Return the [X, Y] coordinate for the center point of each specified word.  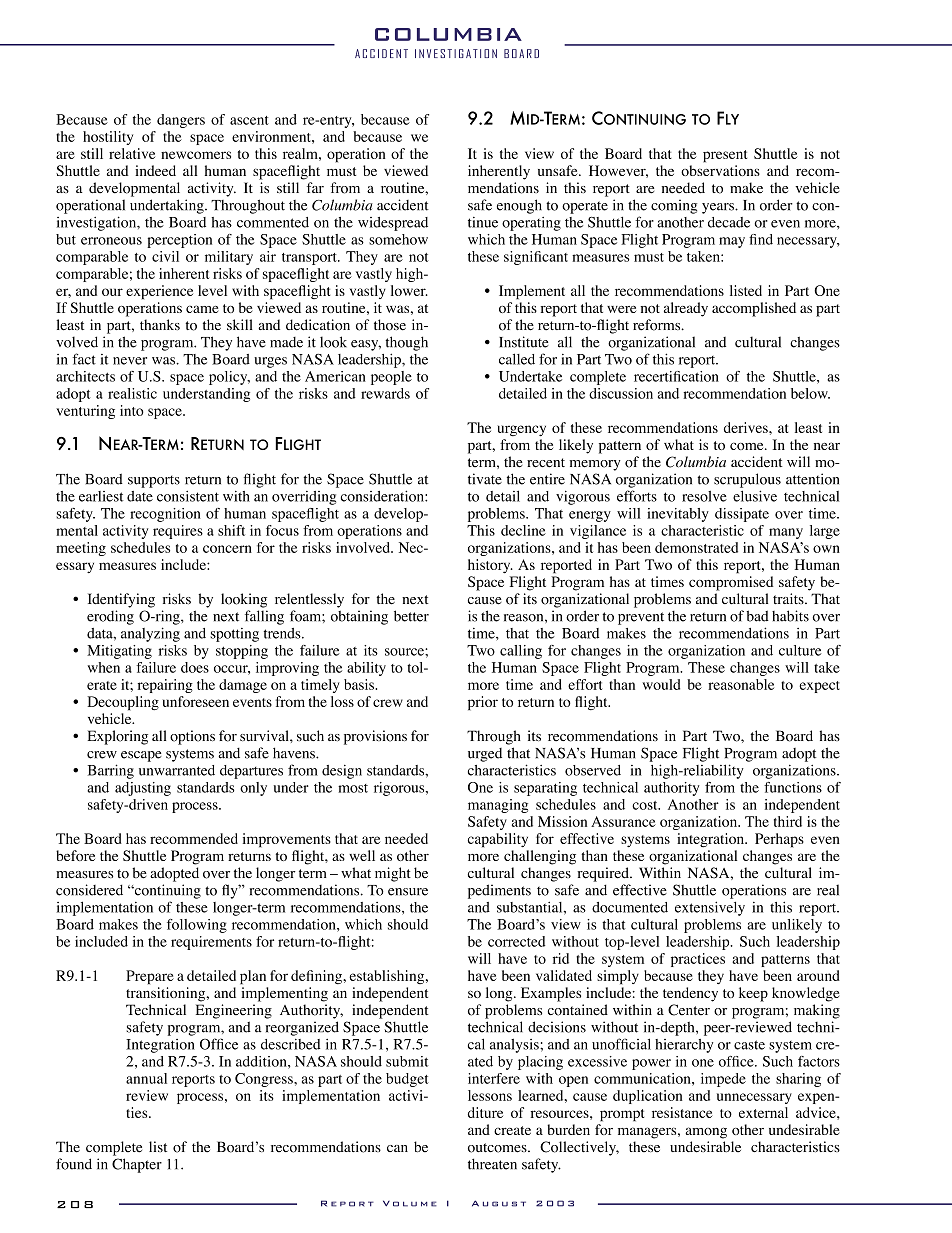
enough [519, 206]
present [725, 156]
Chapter [137, 1165]
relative [132, 153]
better [411, 616]
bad [757, 616]
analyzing [150, 634]
